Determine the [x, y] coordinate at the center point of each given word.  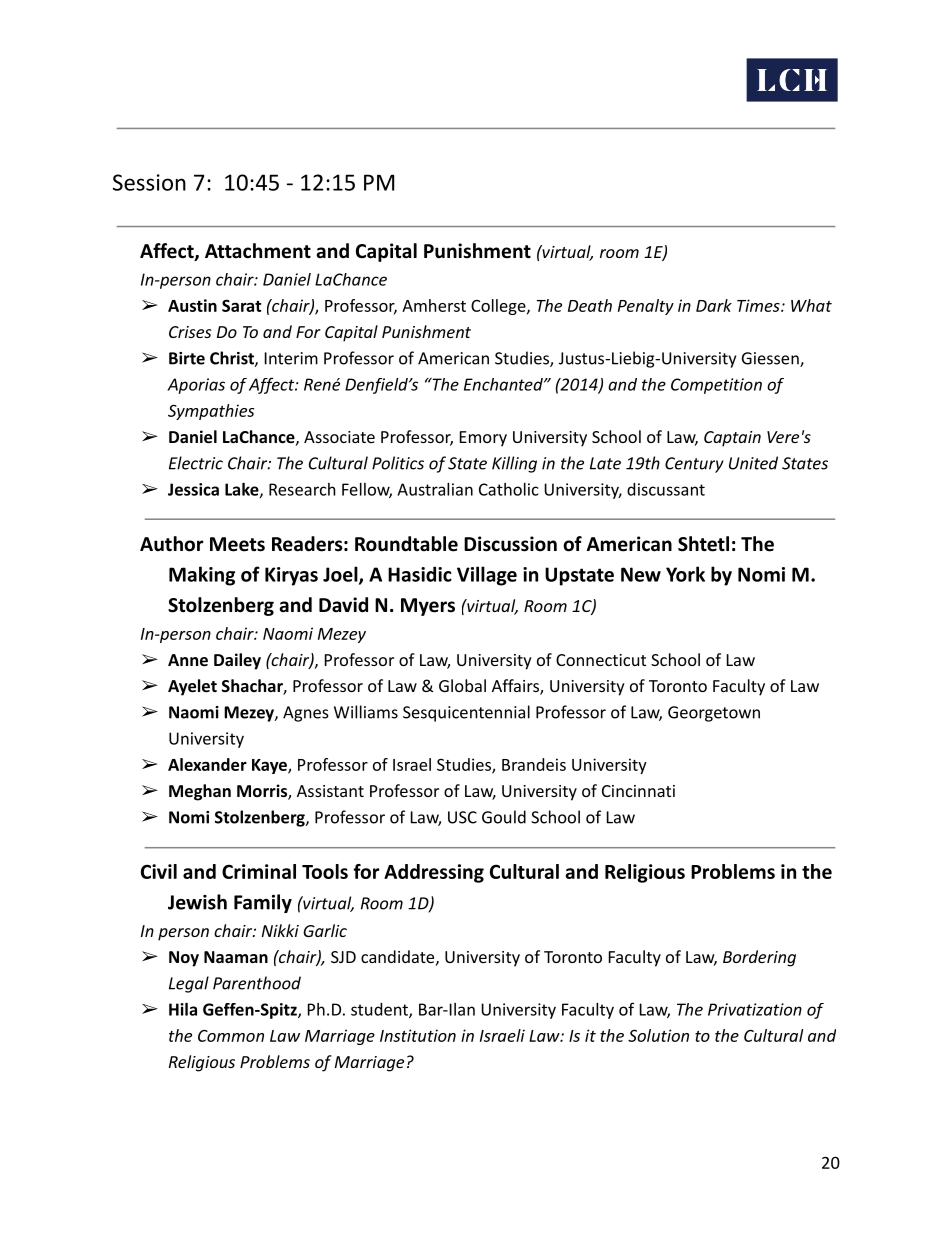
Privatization [755, 1009]
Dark [714, 305]
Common [231, 1036]
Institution [418, 1035]
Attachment [258, 251]
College [499, 307]
